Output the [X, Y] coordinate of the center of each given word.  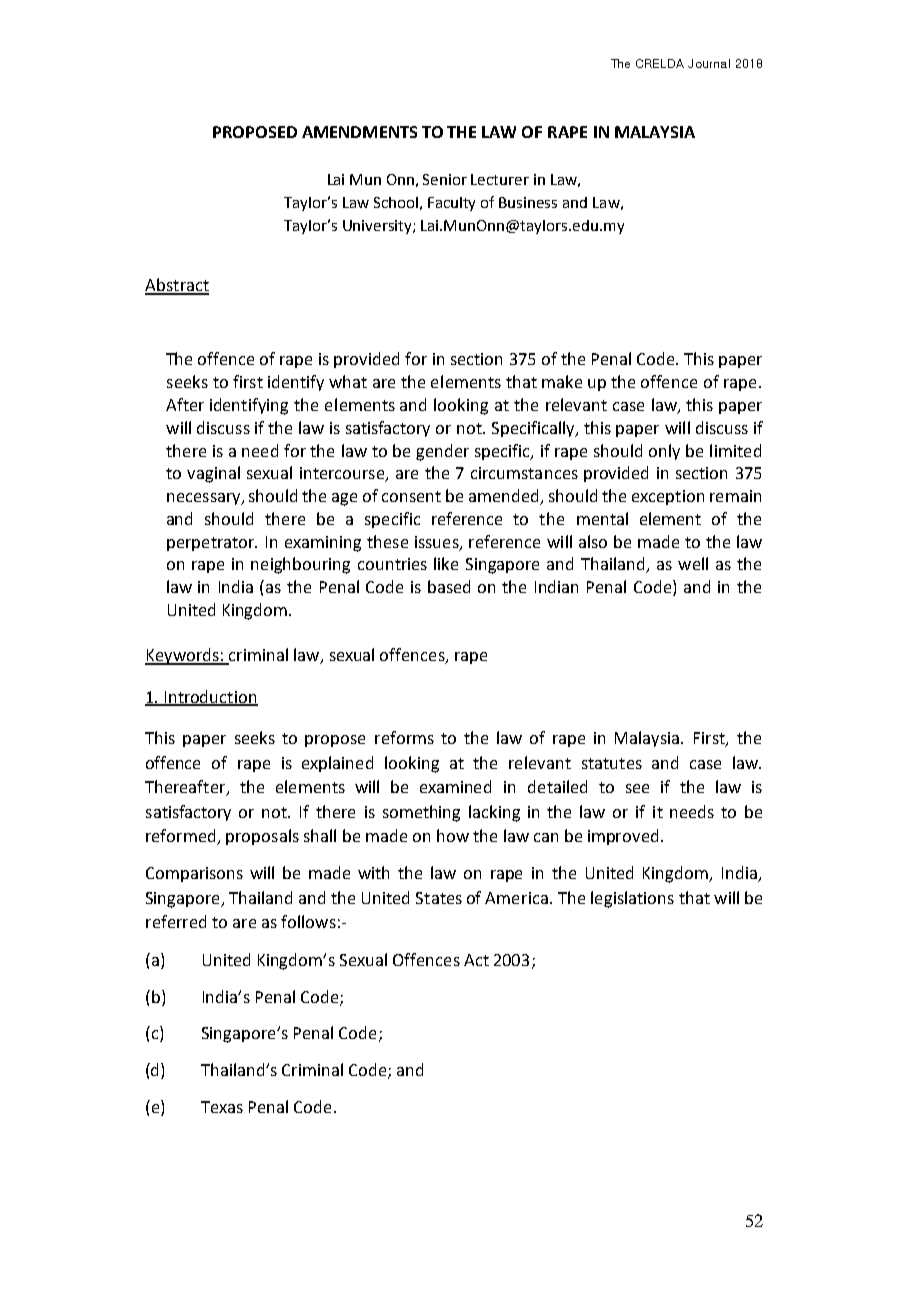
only [664, 452]
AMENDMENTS [359, 132]
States [439, 898]
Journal [709, 63]
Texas [222, 1107]
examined [455, 786]
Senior [445, 179]
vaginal [213, 474]
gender [442, 452]
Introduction [210, 697]
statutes [612, 763]
